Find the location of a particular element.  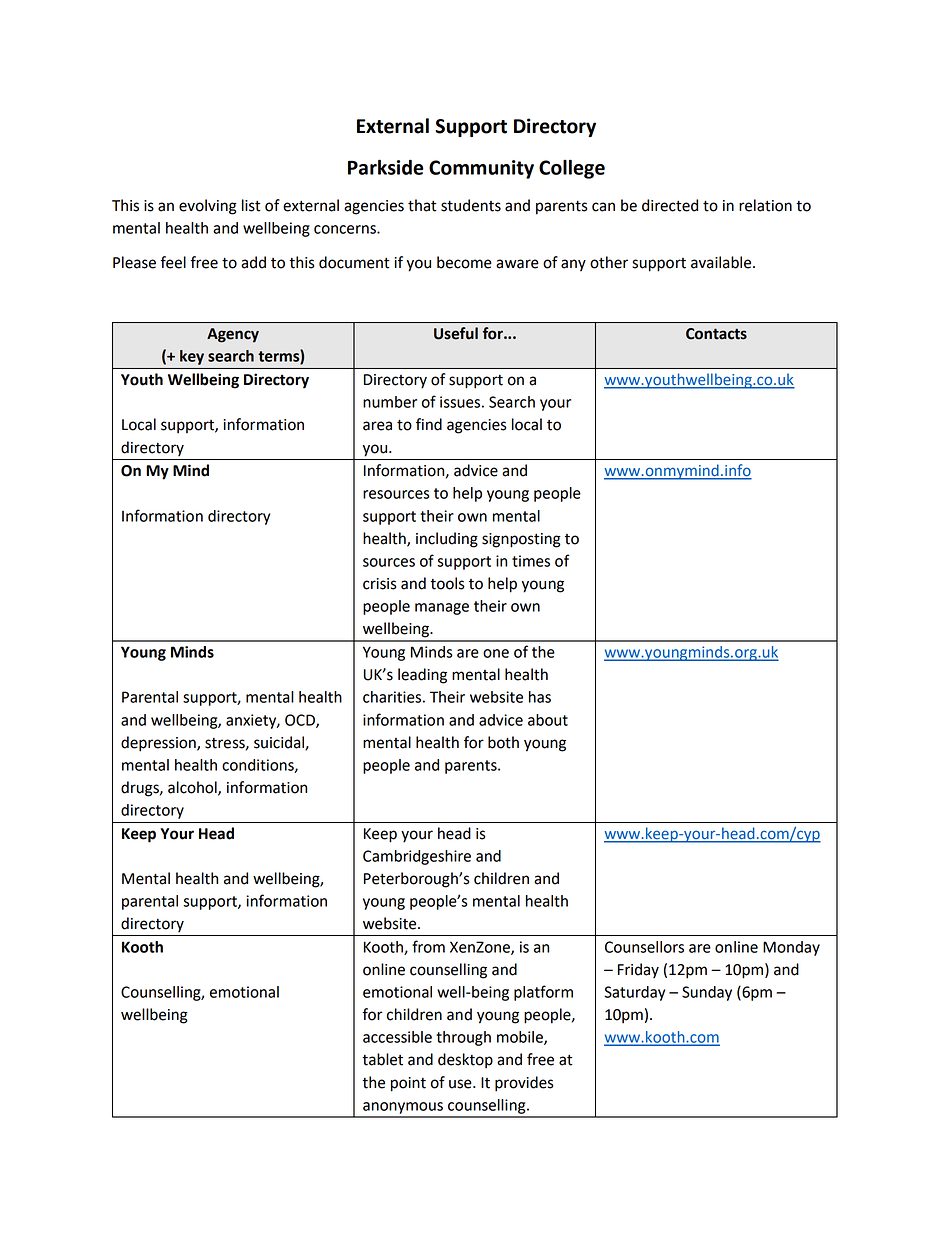

manage is located at coordinates (442, 609).
